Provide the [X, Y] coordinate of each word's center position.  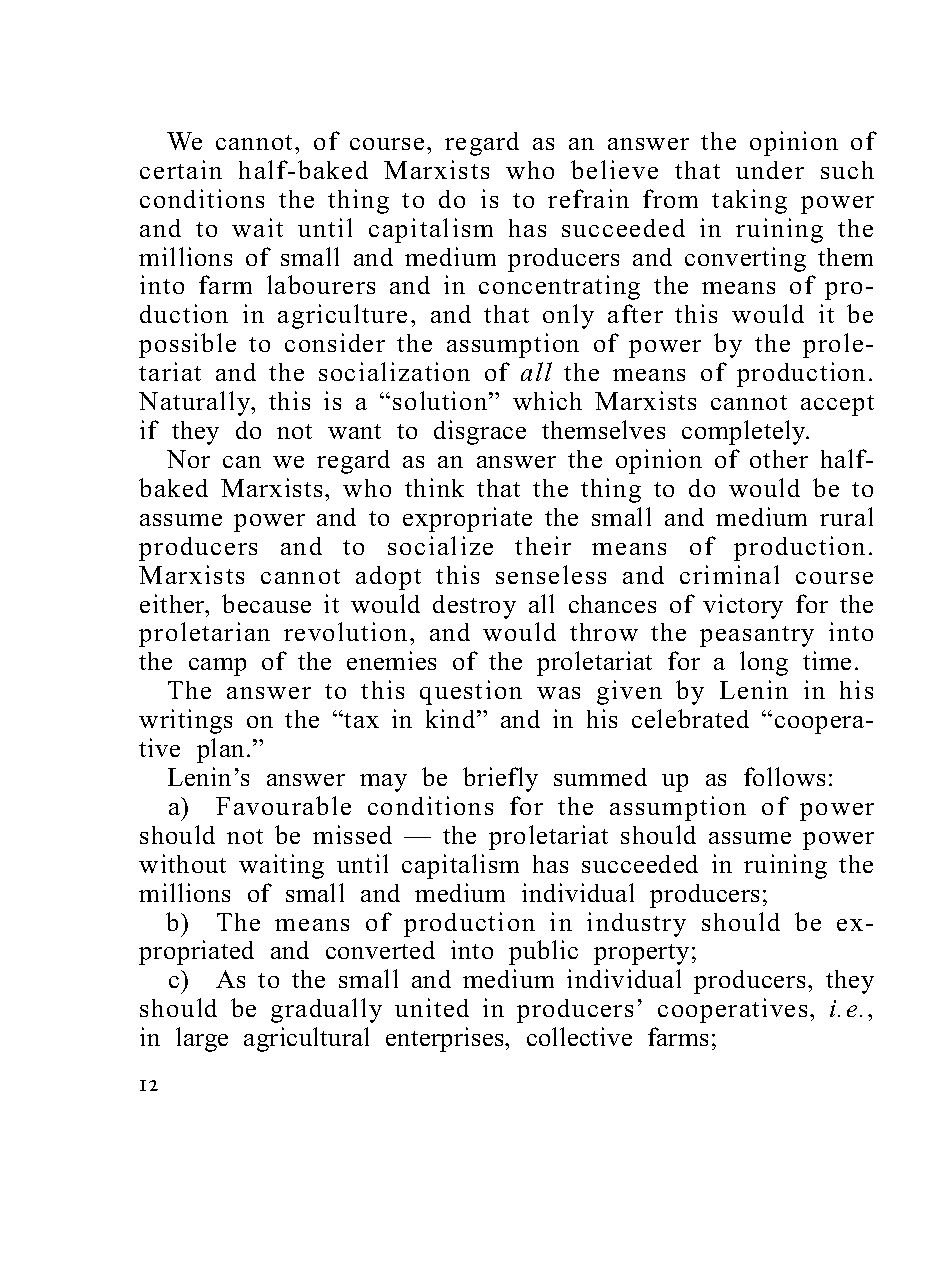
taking [749, 201]
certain [181, 169]
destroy [474, 607]
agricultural [306, 1039]
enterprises [446, 1039]
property [641, 954]
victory [743, 606]
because [266, 603]
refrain [588, 198]
